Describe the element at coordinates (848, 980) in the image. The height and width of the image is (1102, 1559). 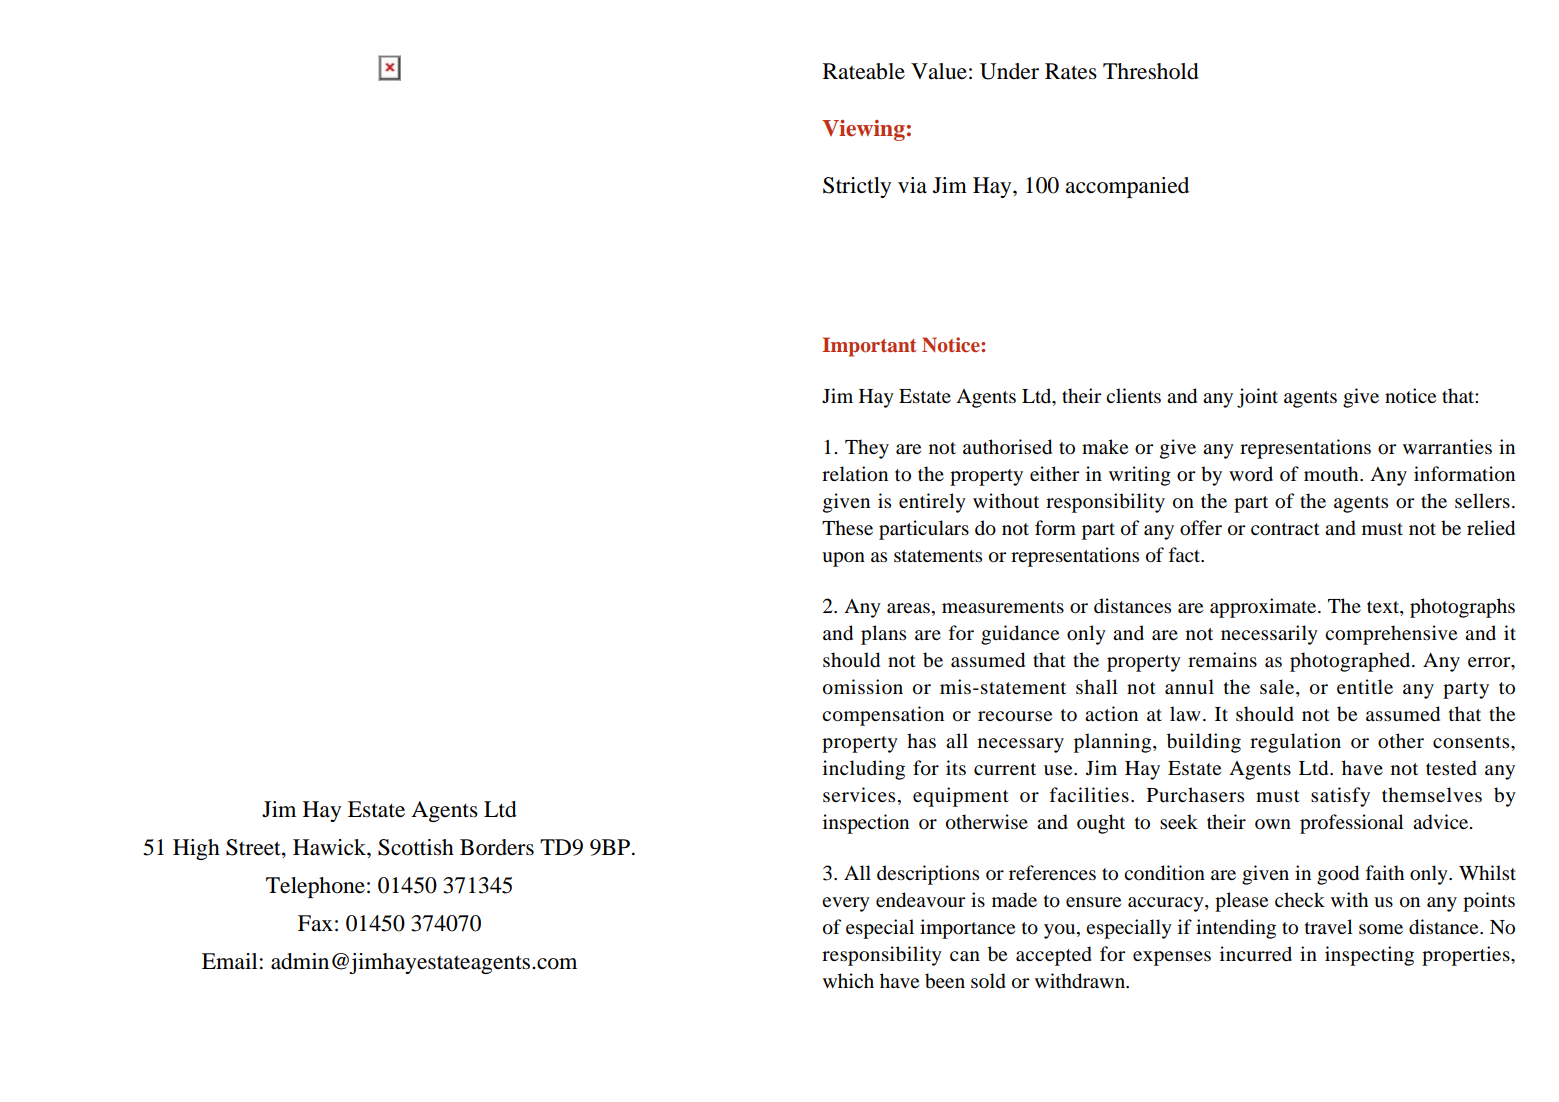
I see `which` at that location.
